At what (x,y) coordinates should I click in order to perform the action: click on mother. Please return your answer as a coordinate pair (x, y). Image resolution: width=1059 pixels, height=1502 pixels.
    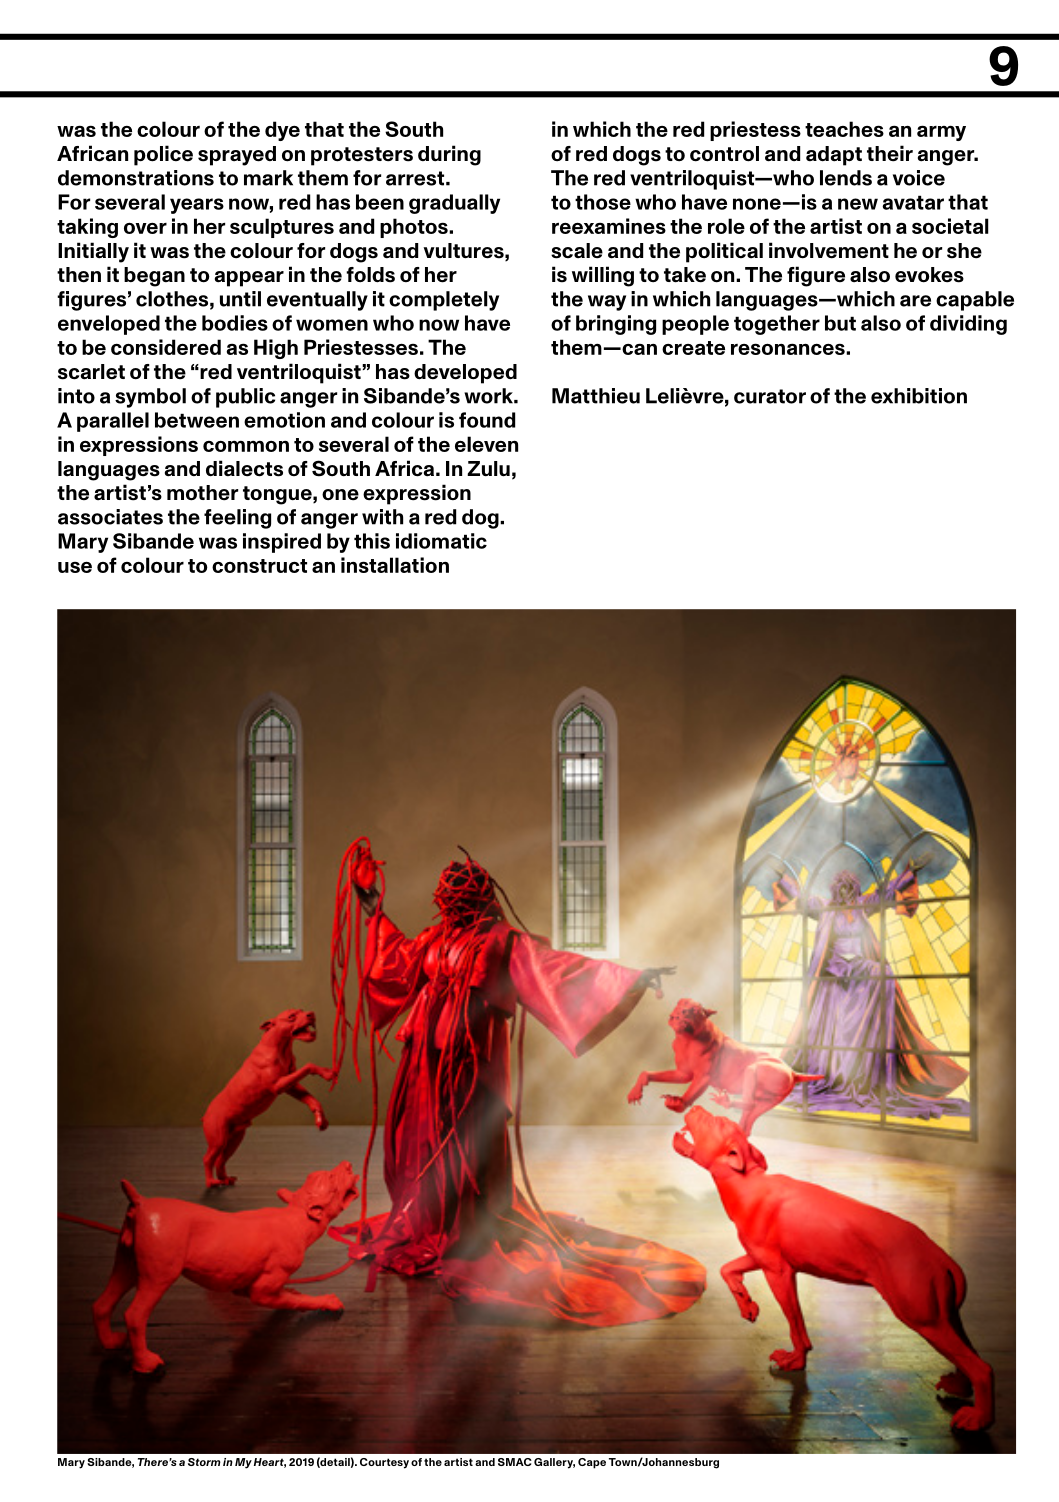
    Looking at the image, I should click on (202, 493).
